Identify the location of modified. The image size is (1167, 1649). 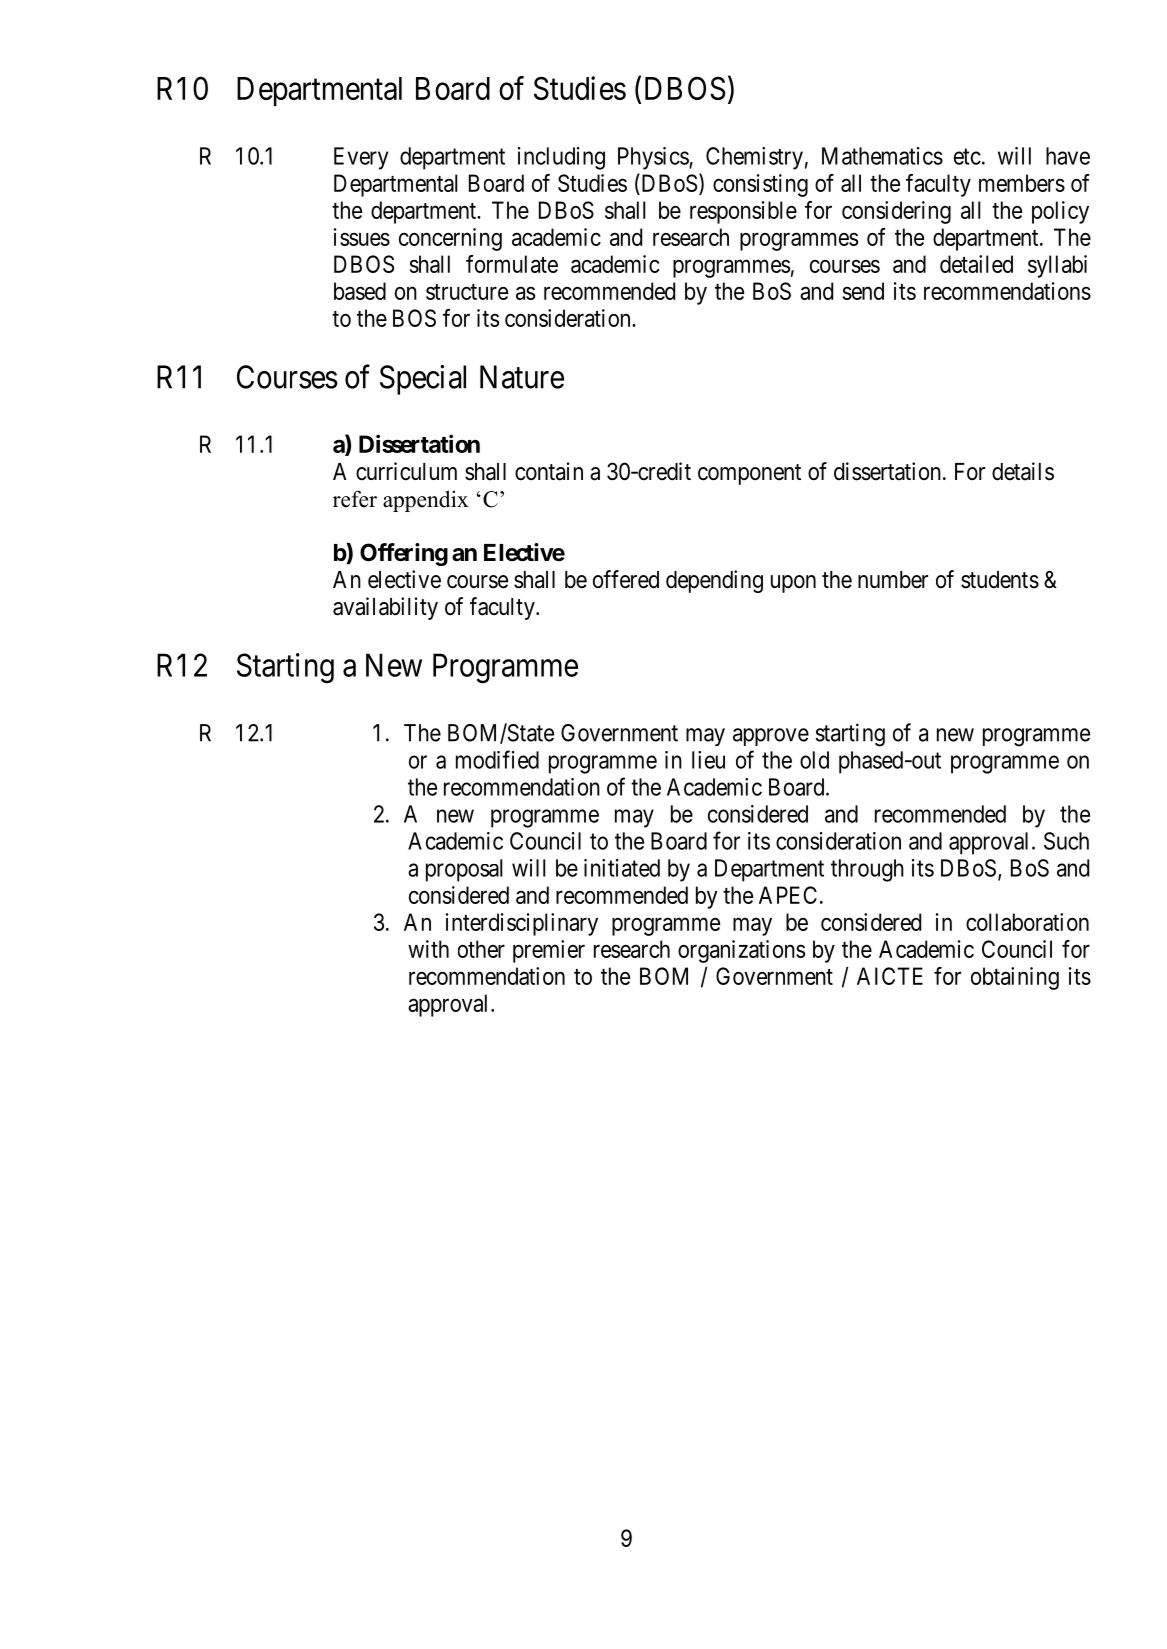
(497, 759).
